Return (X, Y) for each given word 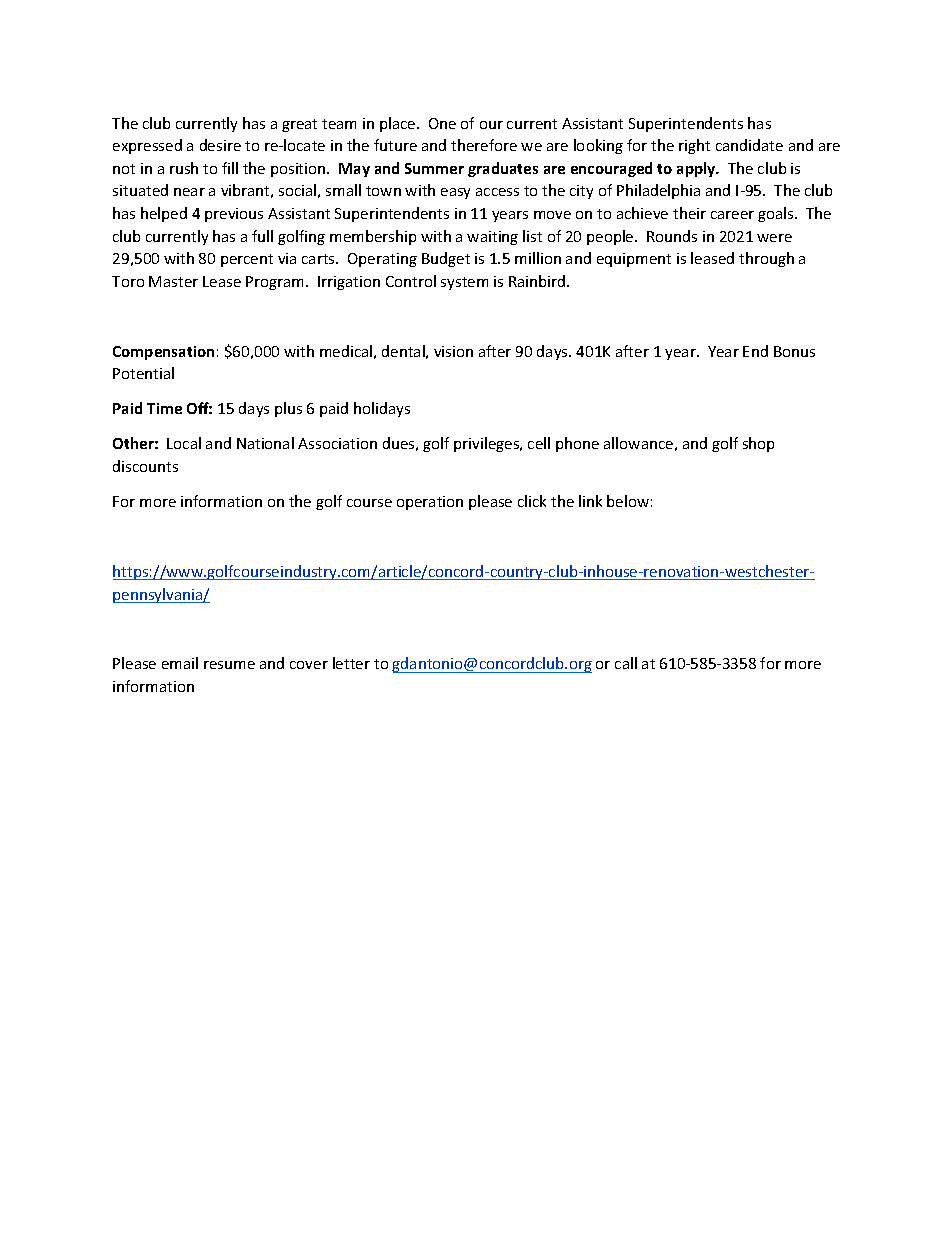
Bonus (794, 351)
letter (351, 663)
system (464, 283)
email (180, 663)
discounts (145, 466)
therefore (484, 145)
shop (758, 444)
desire (220, 145)
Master (173, 281)
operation (430, 503)
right (694, 146)
